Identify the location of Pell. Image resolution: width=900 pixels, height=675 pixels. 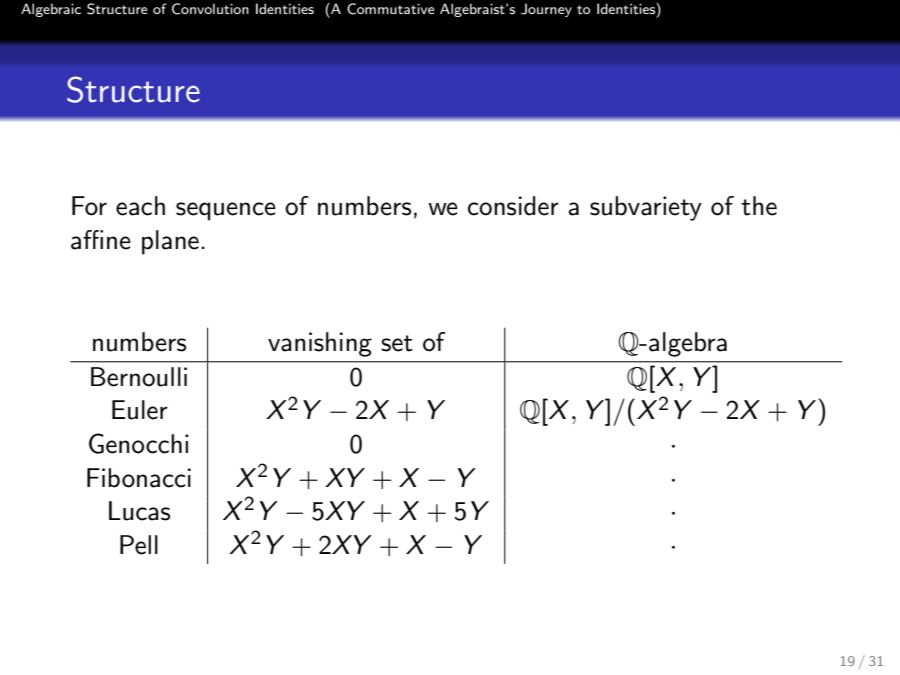
(139, 545).
